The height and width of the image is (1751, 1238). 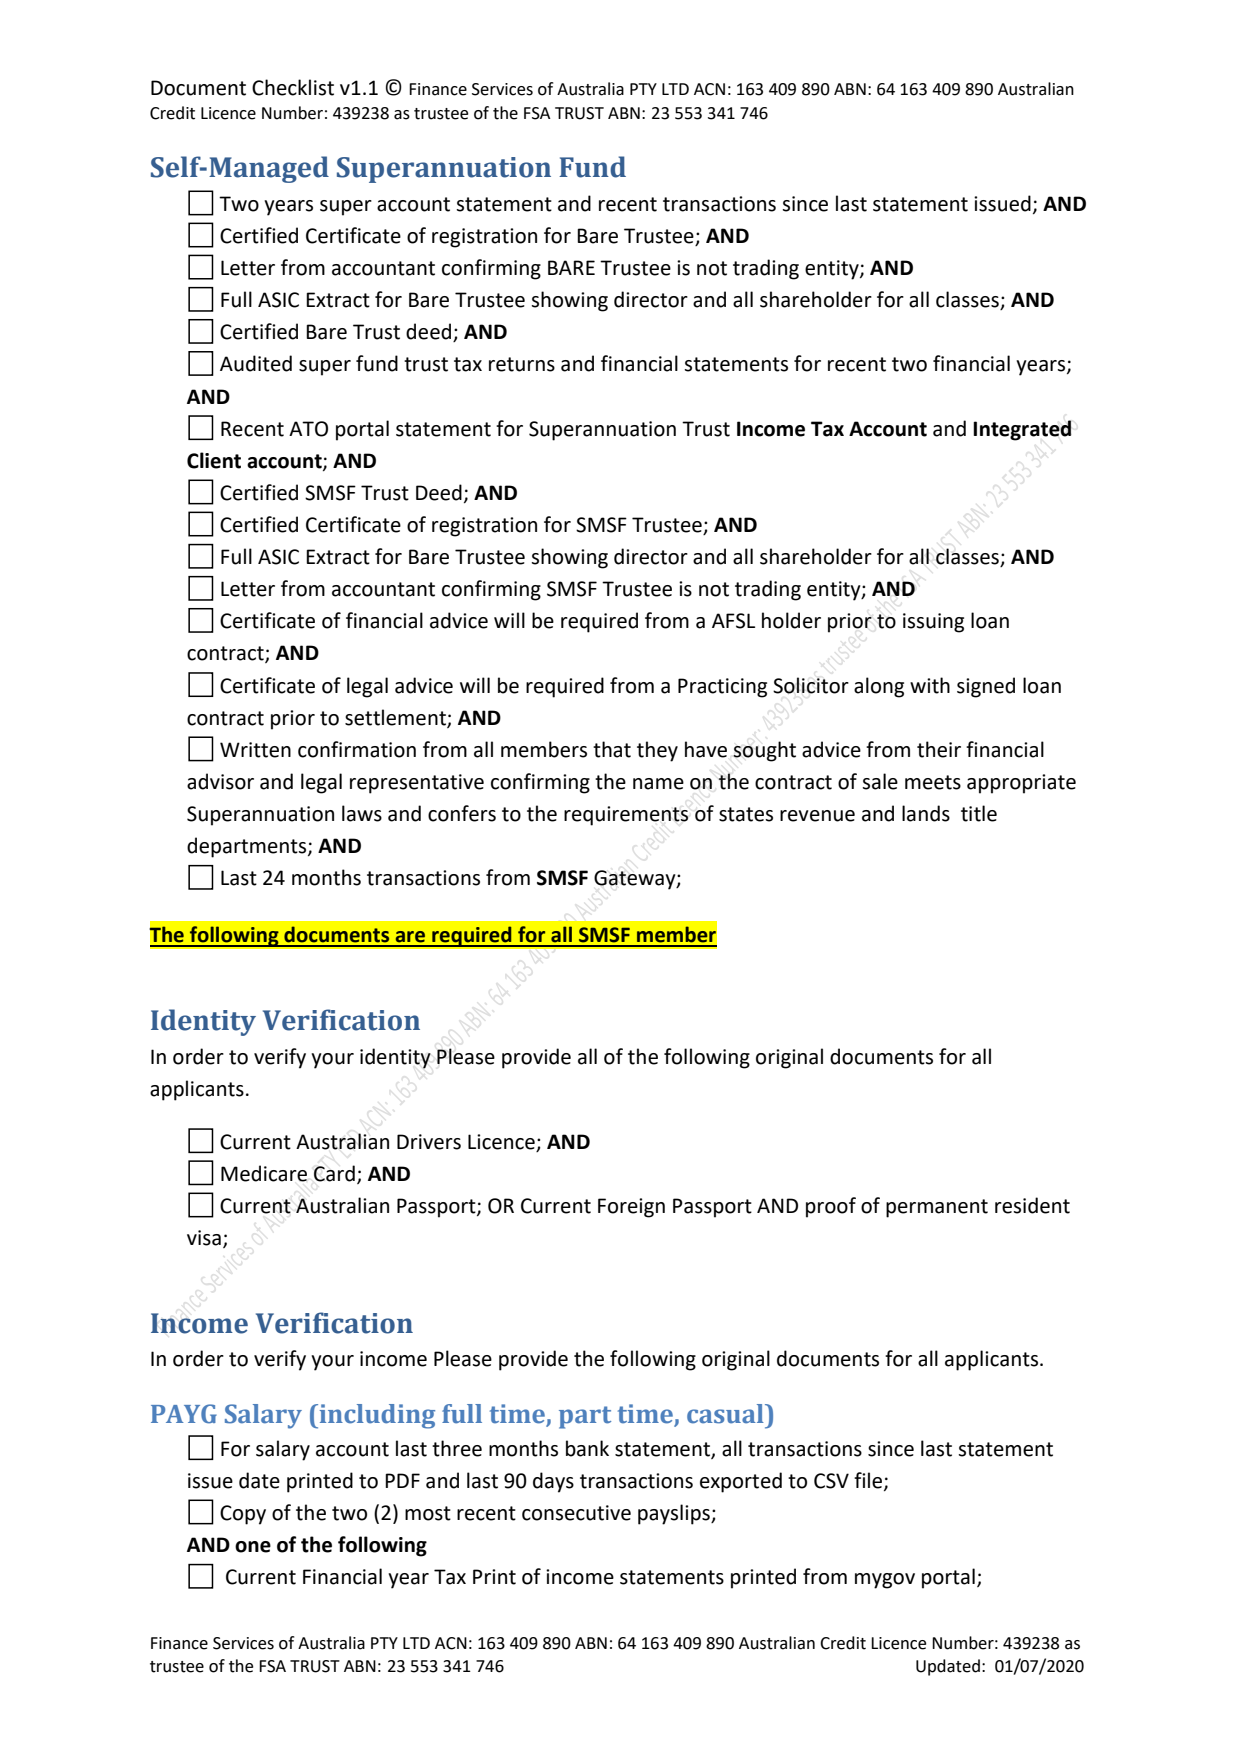 What do you see at coordinates (576, 1513) in the image?
I see `consecutive` at bounding box center [576, 1513].
